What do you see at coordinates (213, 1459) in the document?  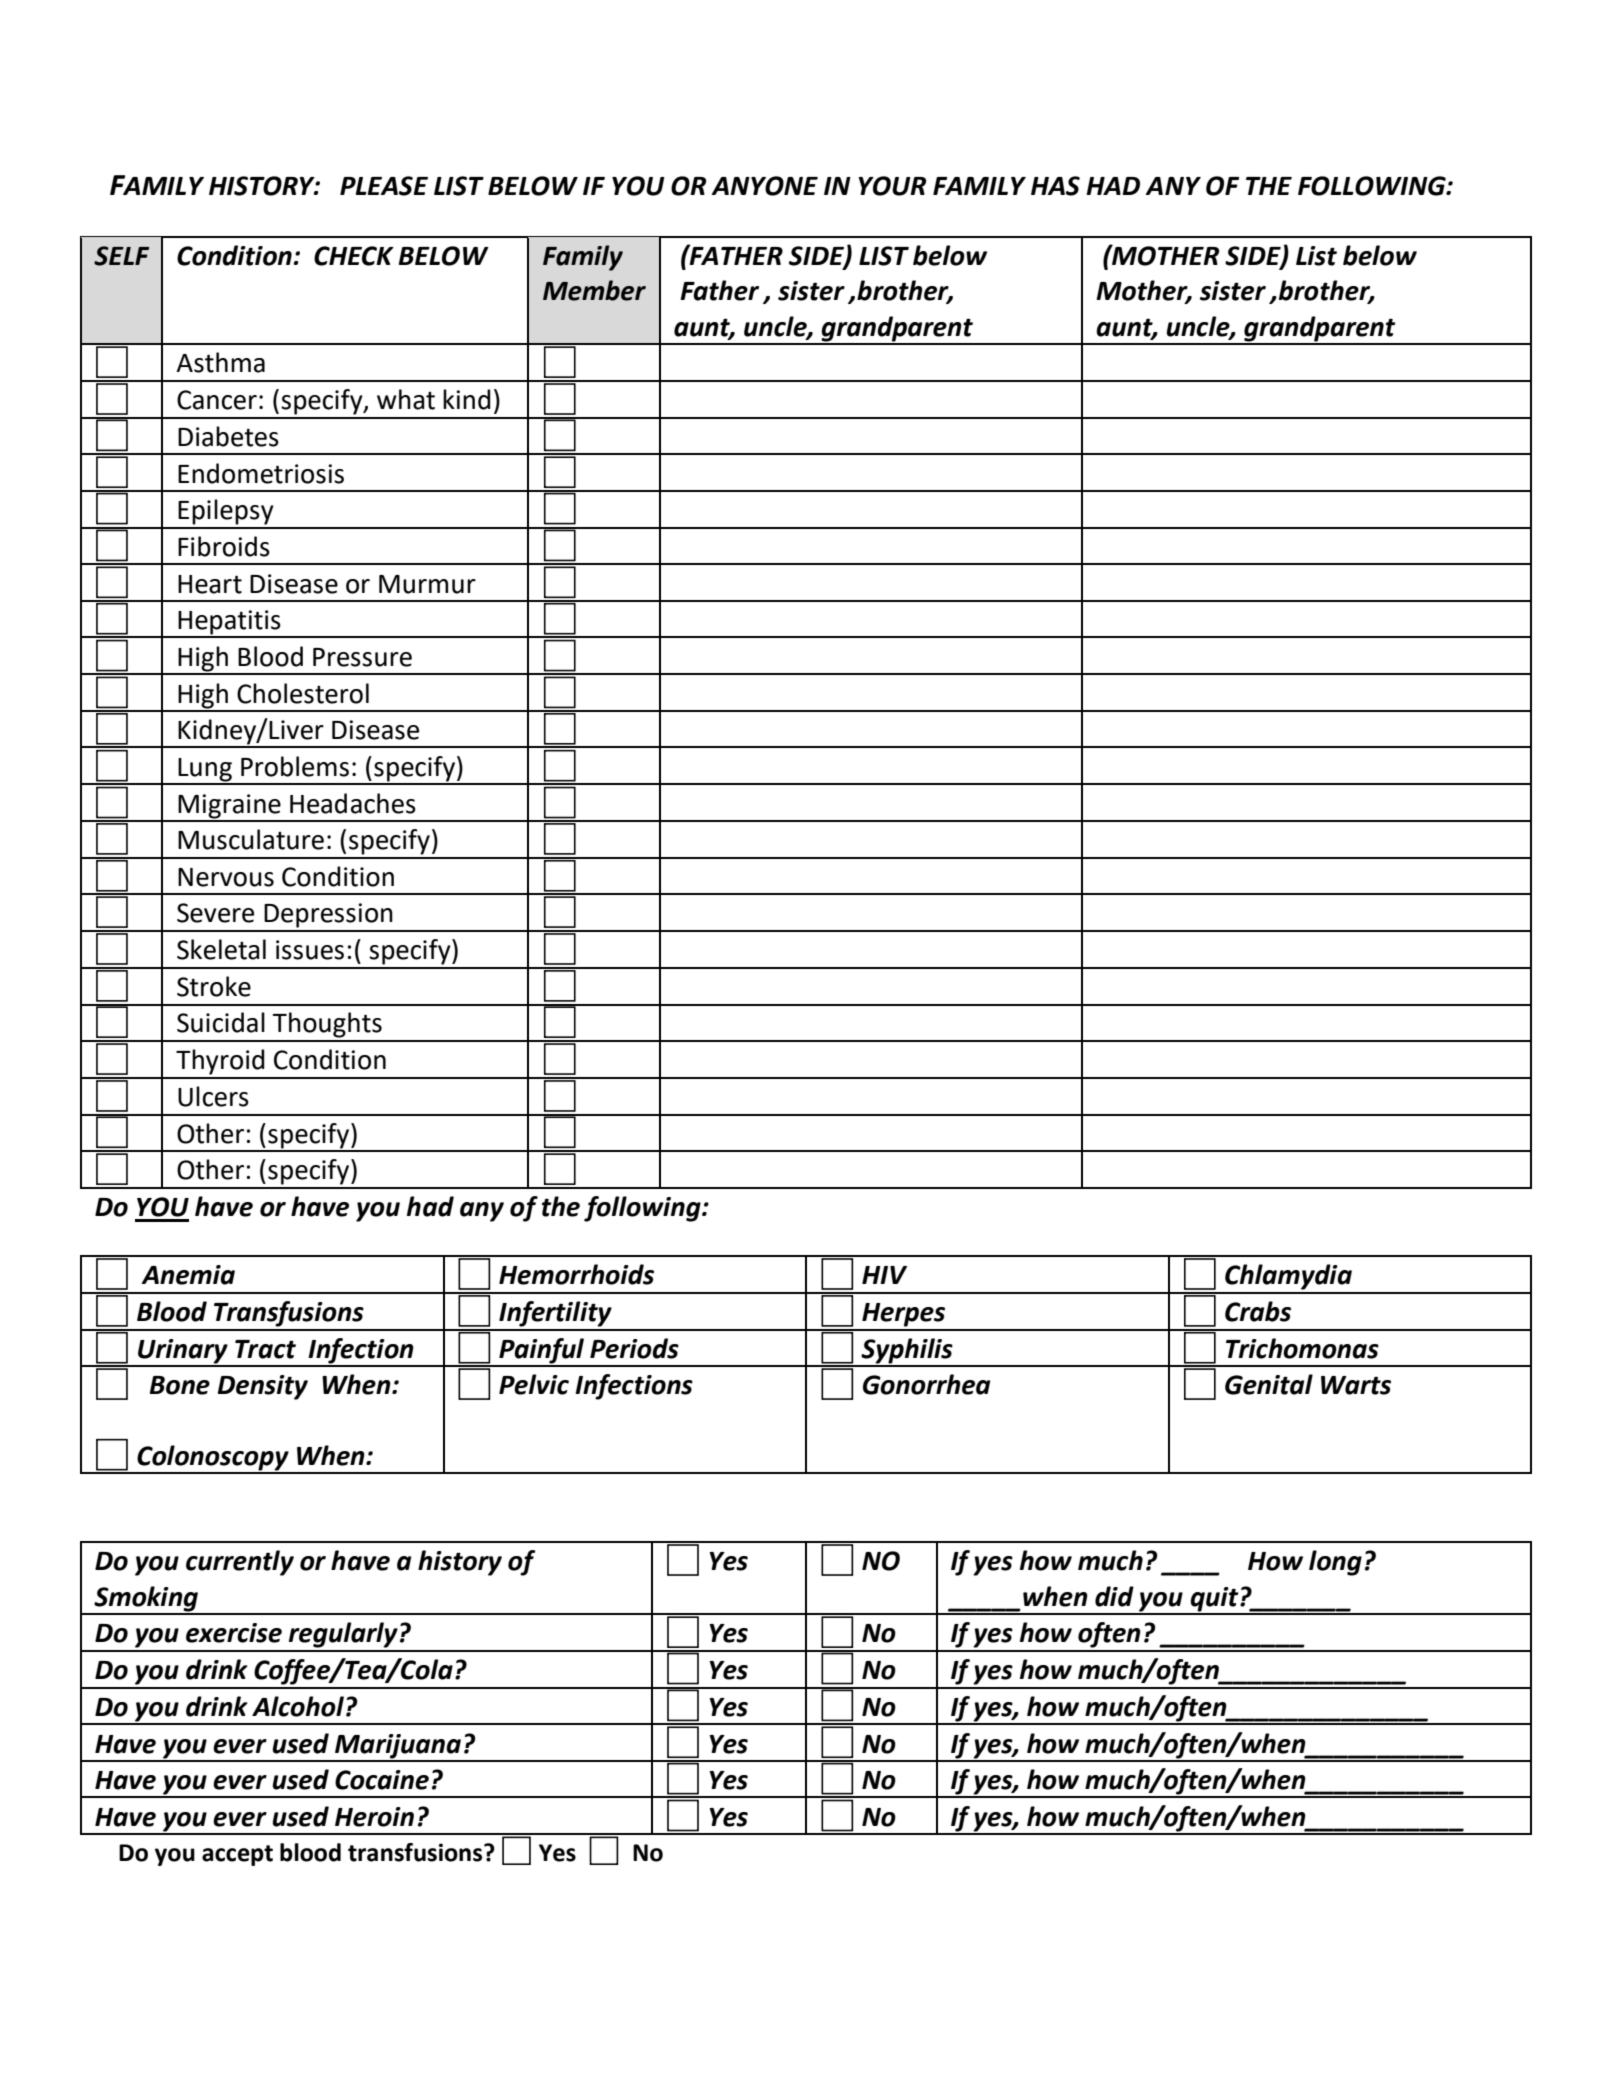 I see `Colonoscopy` at bounding box center [213, 1459].
